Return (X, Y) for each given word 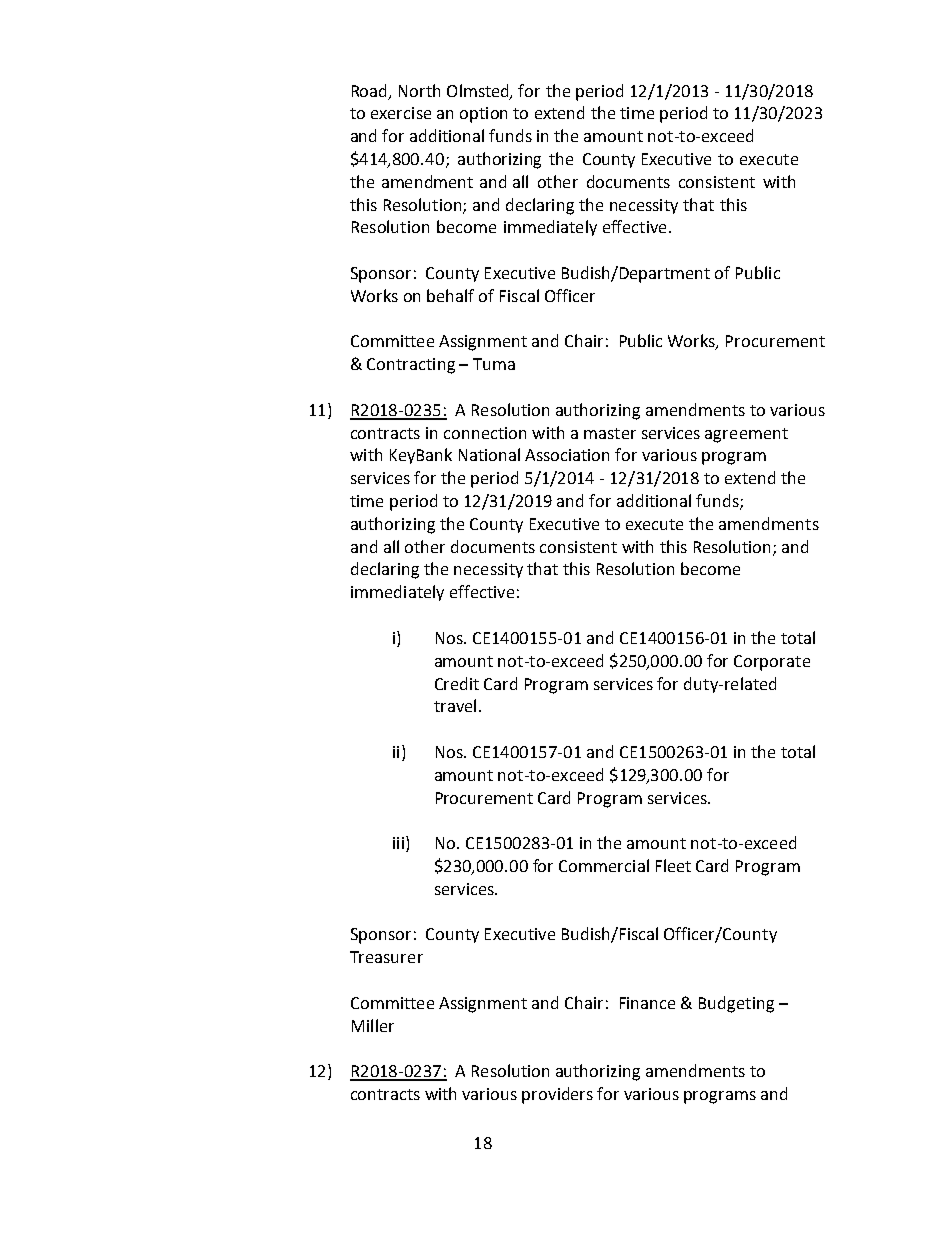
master (610, 433)
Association (567, 455)
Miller (373, 1025)
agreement (746, 435)
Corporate (772, 663)
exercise (401, 113)
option (483, 115)
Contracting (411, 366)
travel (455, 705)
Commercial (604, 865)
